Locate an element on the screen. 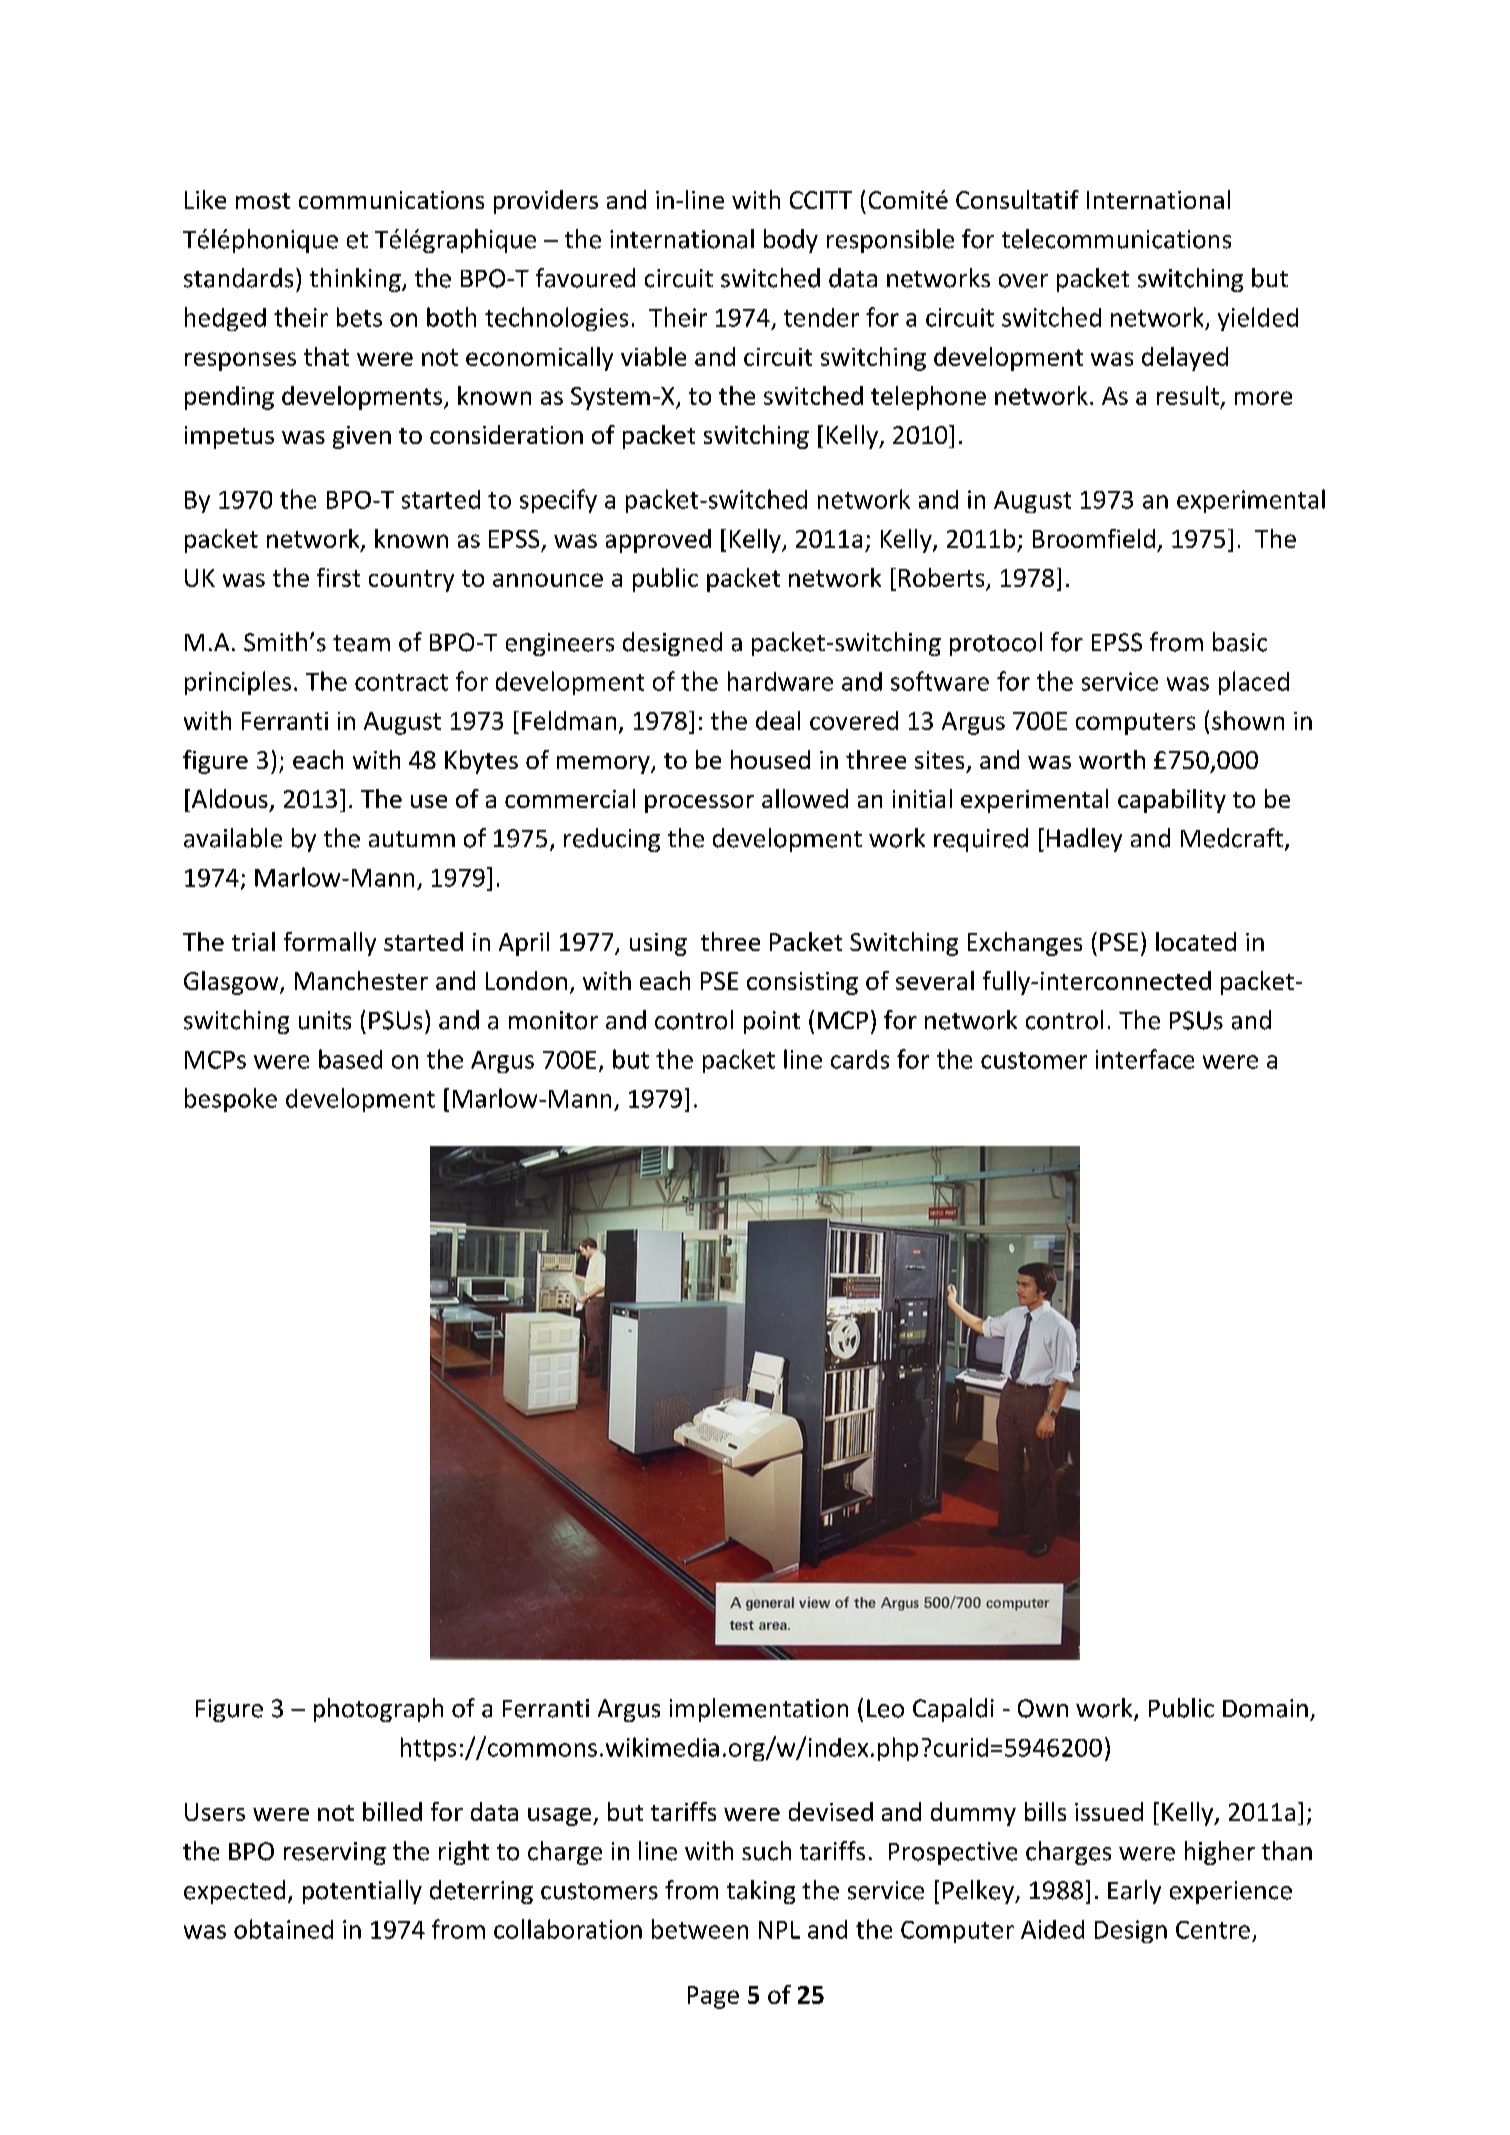  implementation is located at coordinates (759, 1710).
